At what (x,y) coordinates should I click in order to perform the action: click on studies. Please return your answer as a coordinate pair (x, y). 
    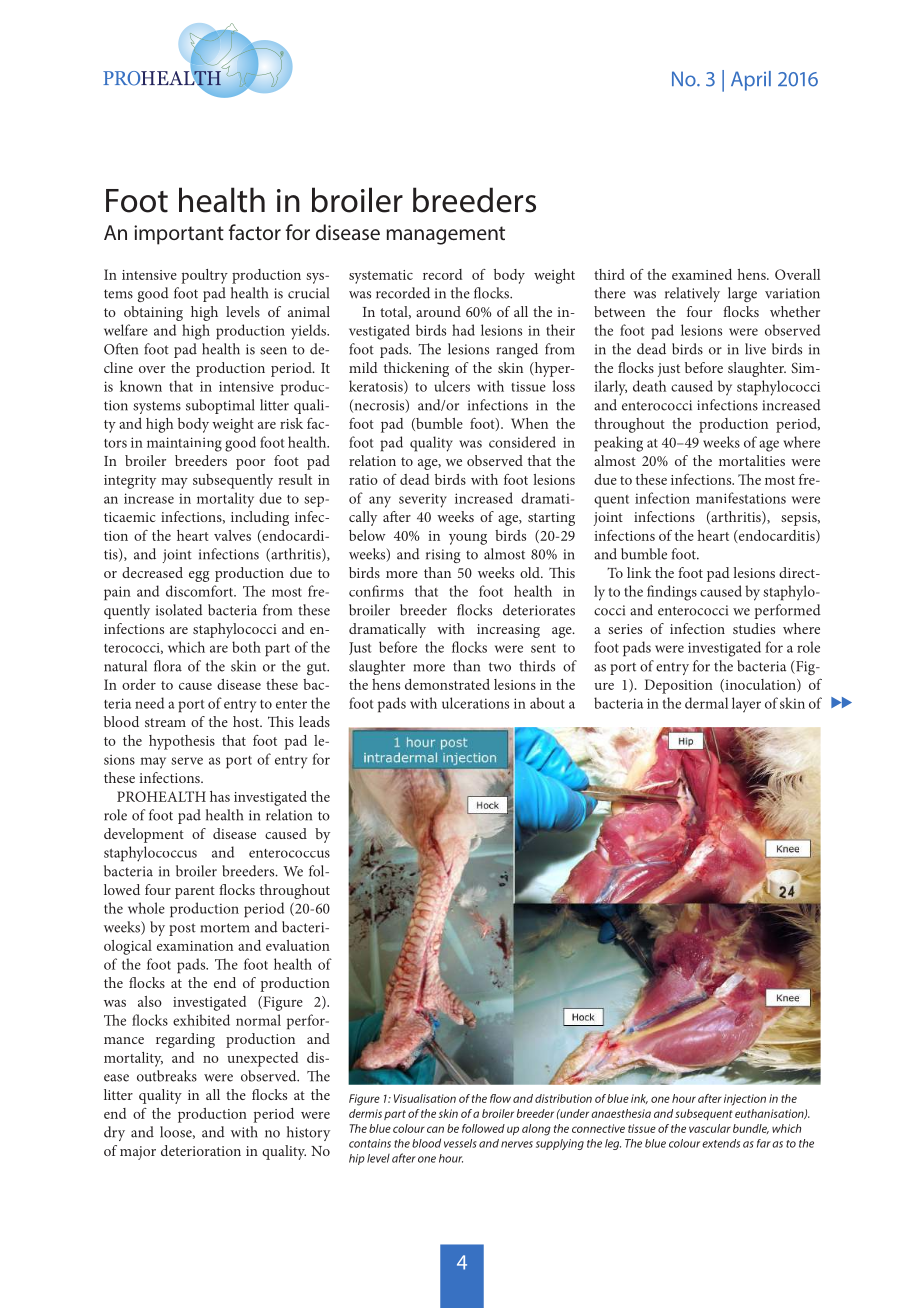
    Looking at the image, I should click on (754, 628).
